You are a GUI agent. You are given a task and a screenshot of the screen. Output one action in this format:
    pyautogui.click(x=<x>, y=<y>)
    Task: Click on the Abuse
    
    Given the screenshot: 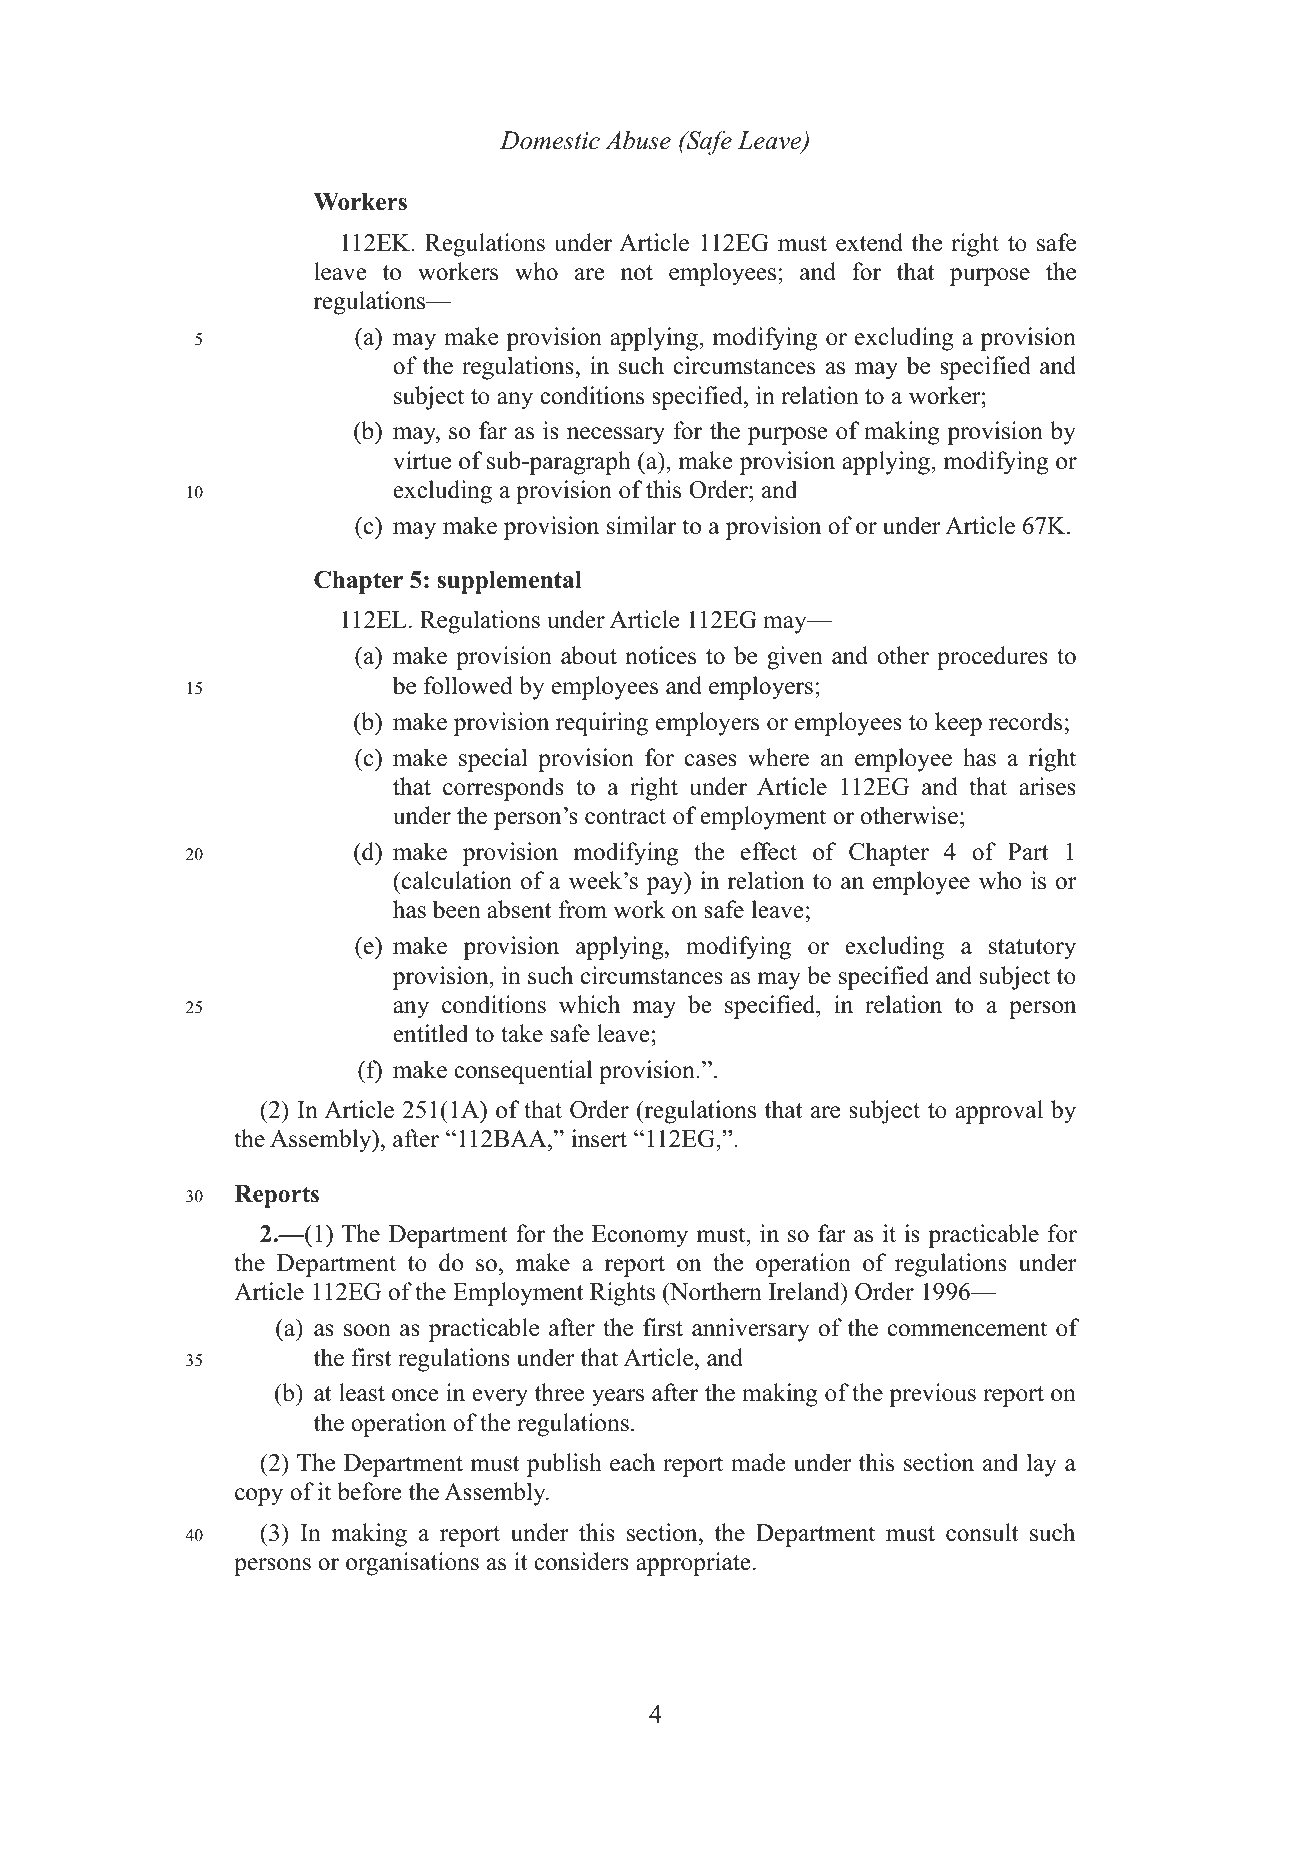 What is the action you would take?
    pyautogui.click(x=638, y=140)
